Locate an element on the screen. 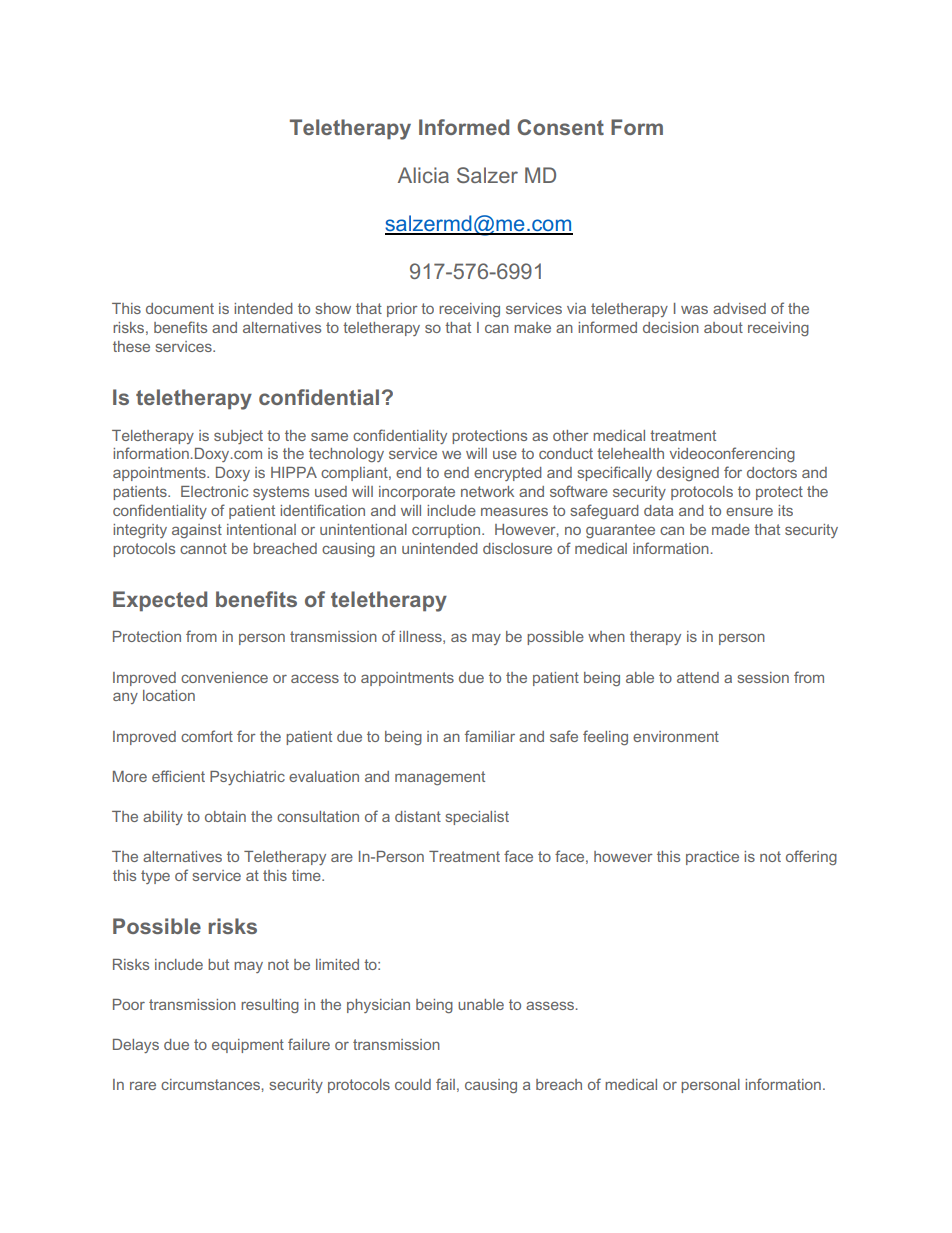 The image size is (952, 1233). advised is located at coordinates (739, 308).
